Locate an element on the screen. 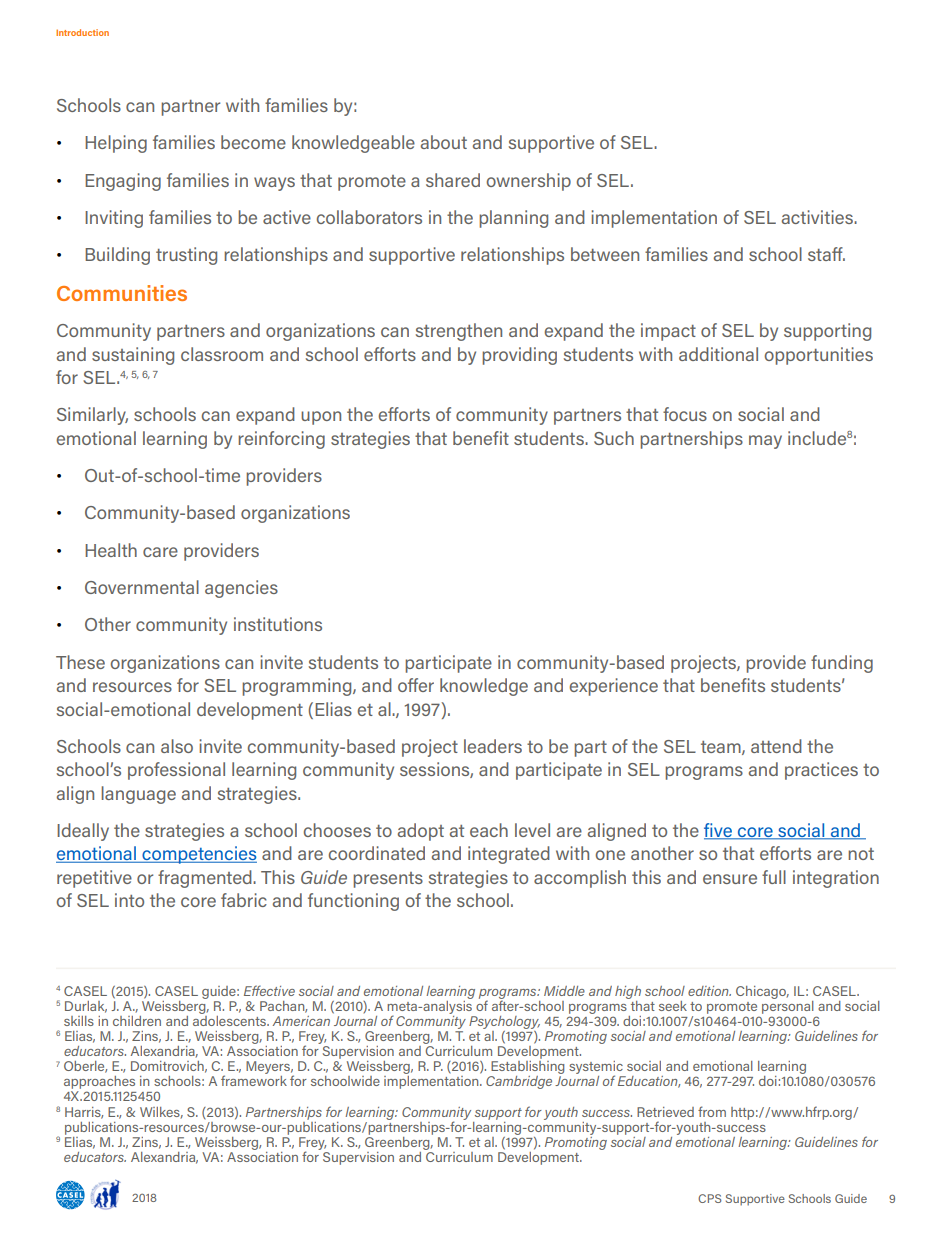 This screenshot has width=952, height=1233. five is located at coordinates (719, 831).
